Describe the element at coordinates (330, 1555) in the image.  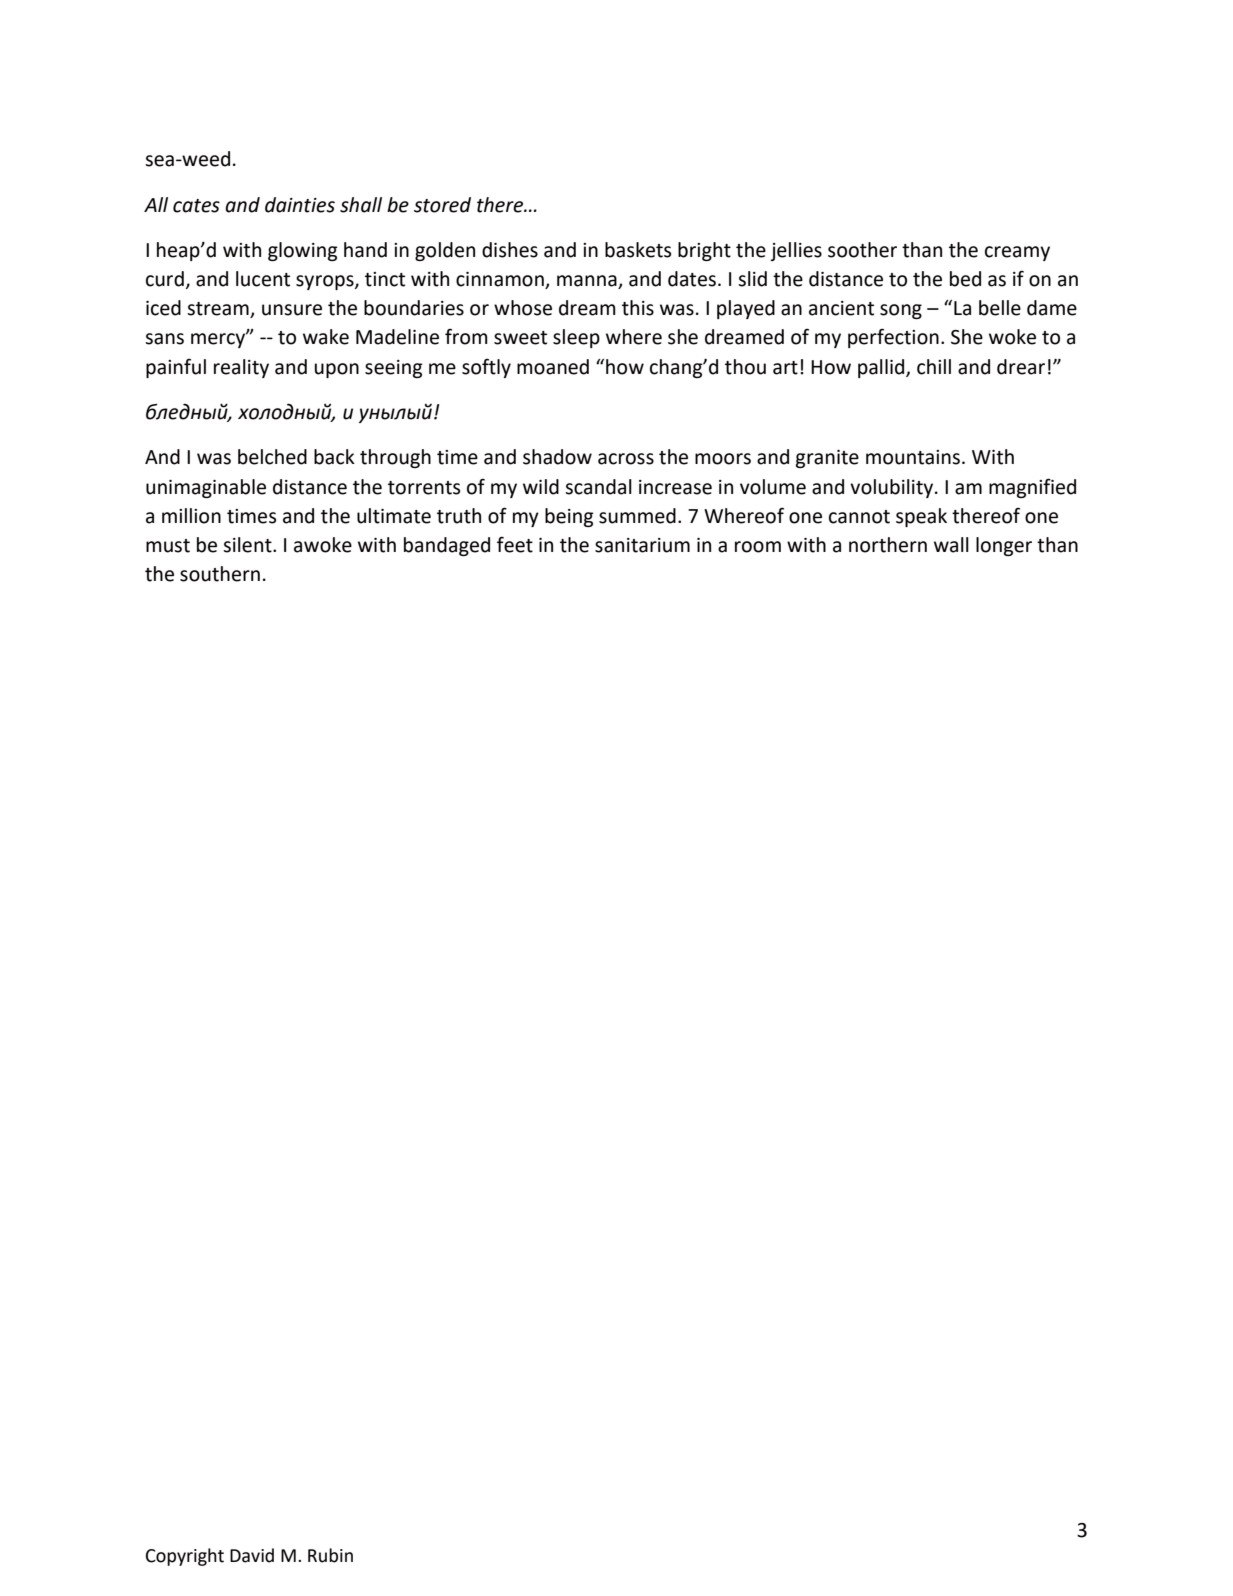
I see `Rubin` at that location.
